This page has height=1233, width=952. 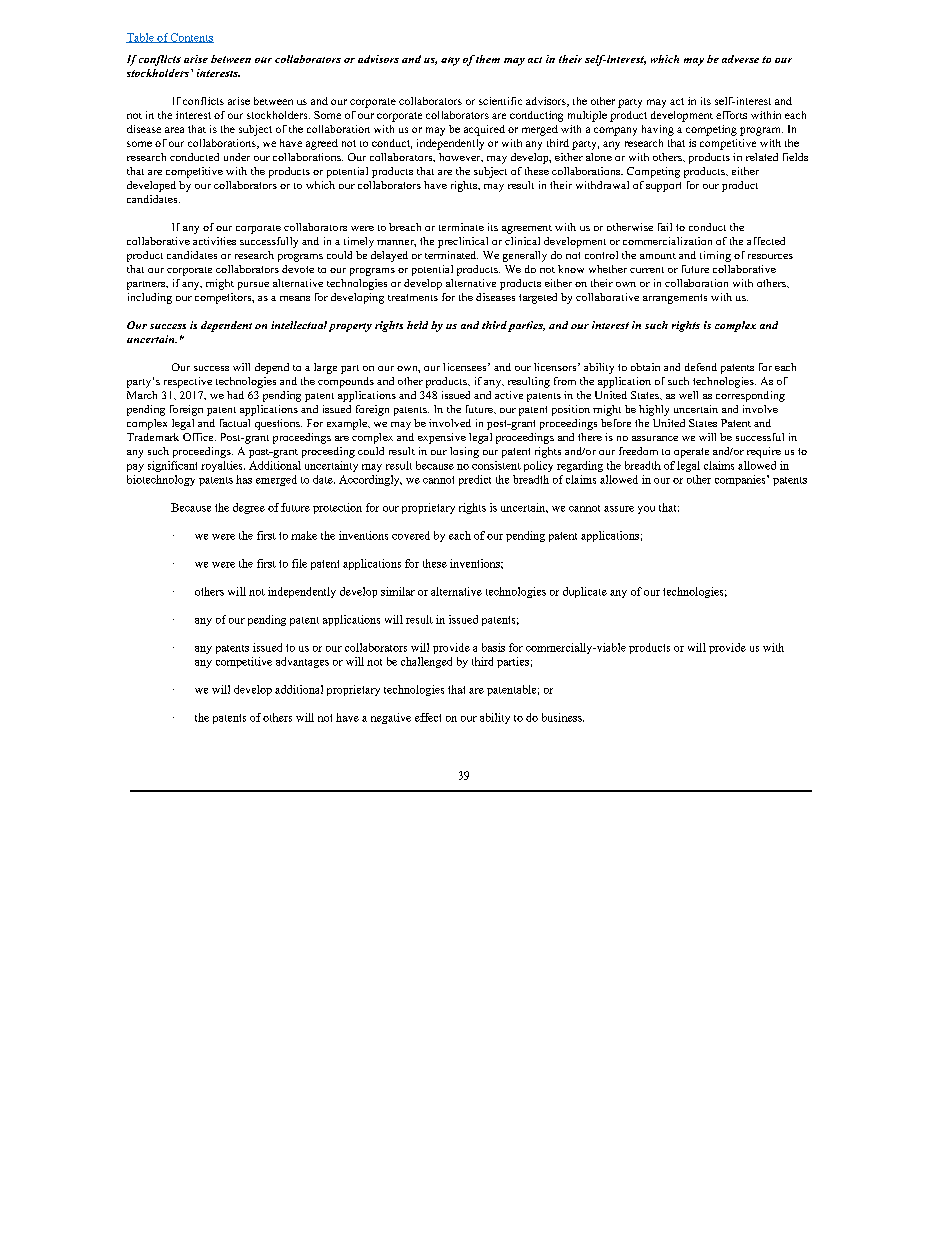 What do you see at coordinates (428, 717) in the page?
I see `effect` at bounding box center [428, 717].
